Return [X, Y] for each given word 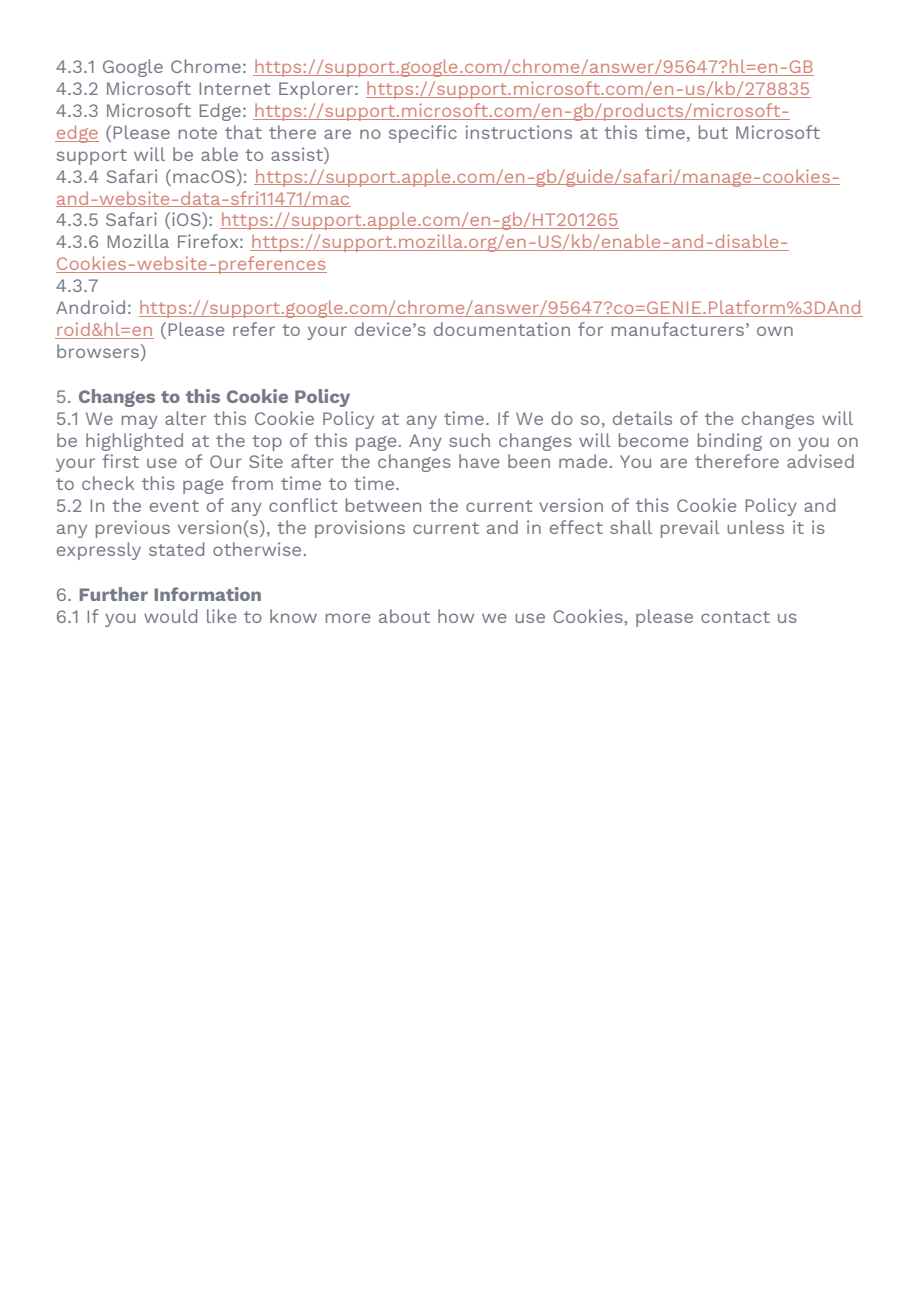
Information [208, 594]
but [713, 132]
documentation [502, 329]
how [456, 616]
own [775, 331]
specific [423, 134]
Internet [235, 88]
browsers [98, 351]
